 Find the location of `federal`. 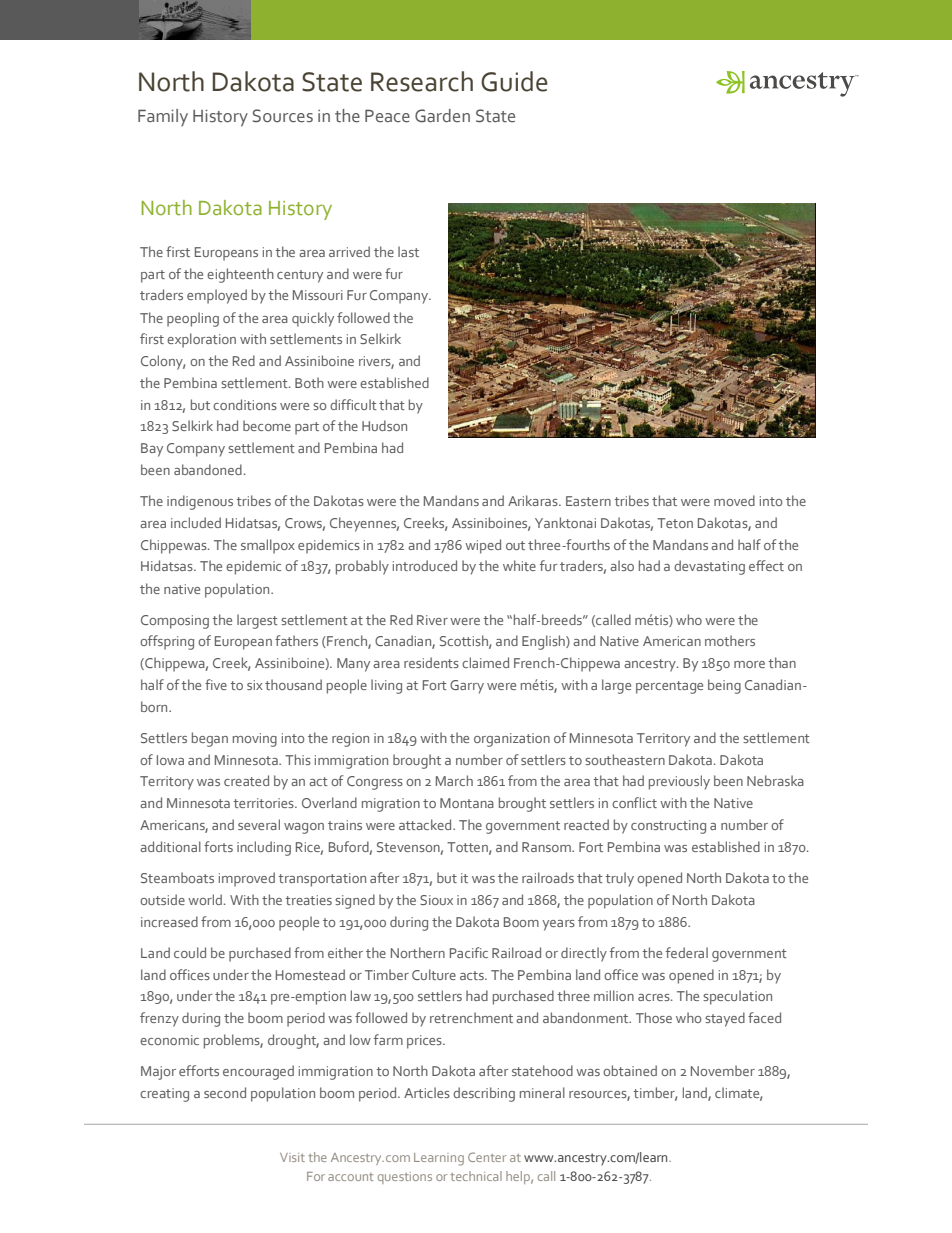

federal is located at coordinates (687, 952).
